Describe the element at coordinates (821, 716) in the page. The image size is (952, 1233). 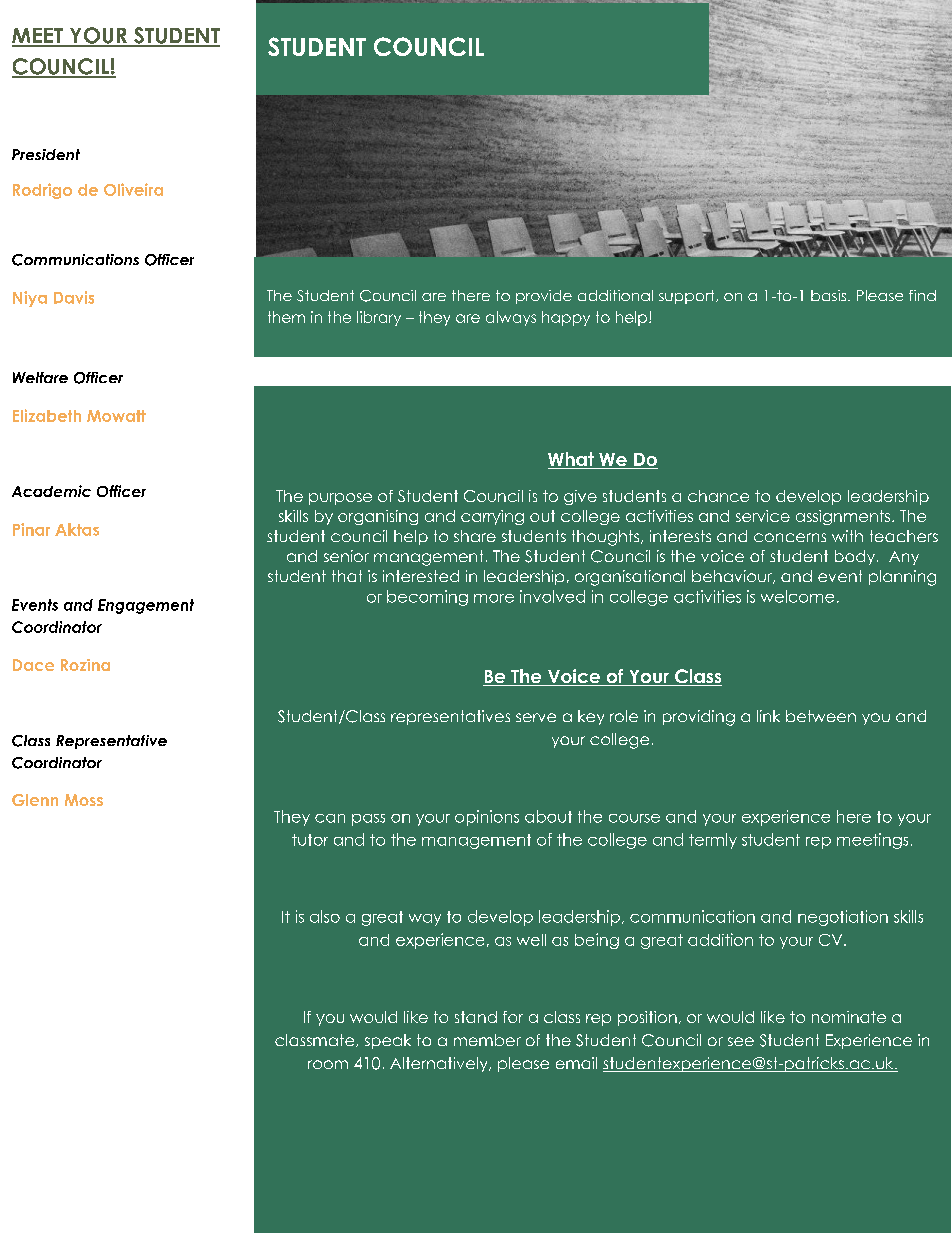
I see `between` at that location.
